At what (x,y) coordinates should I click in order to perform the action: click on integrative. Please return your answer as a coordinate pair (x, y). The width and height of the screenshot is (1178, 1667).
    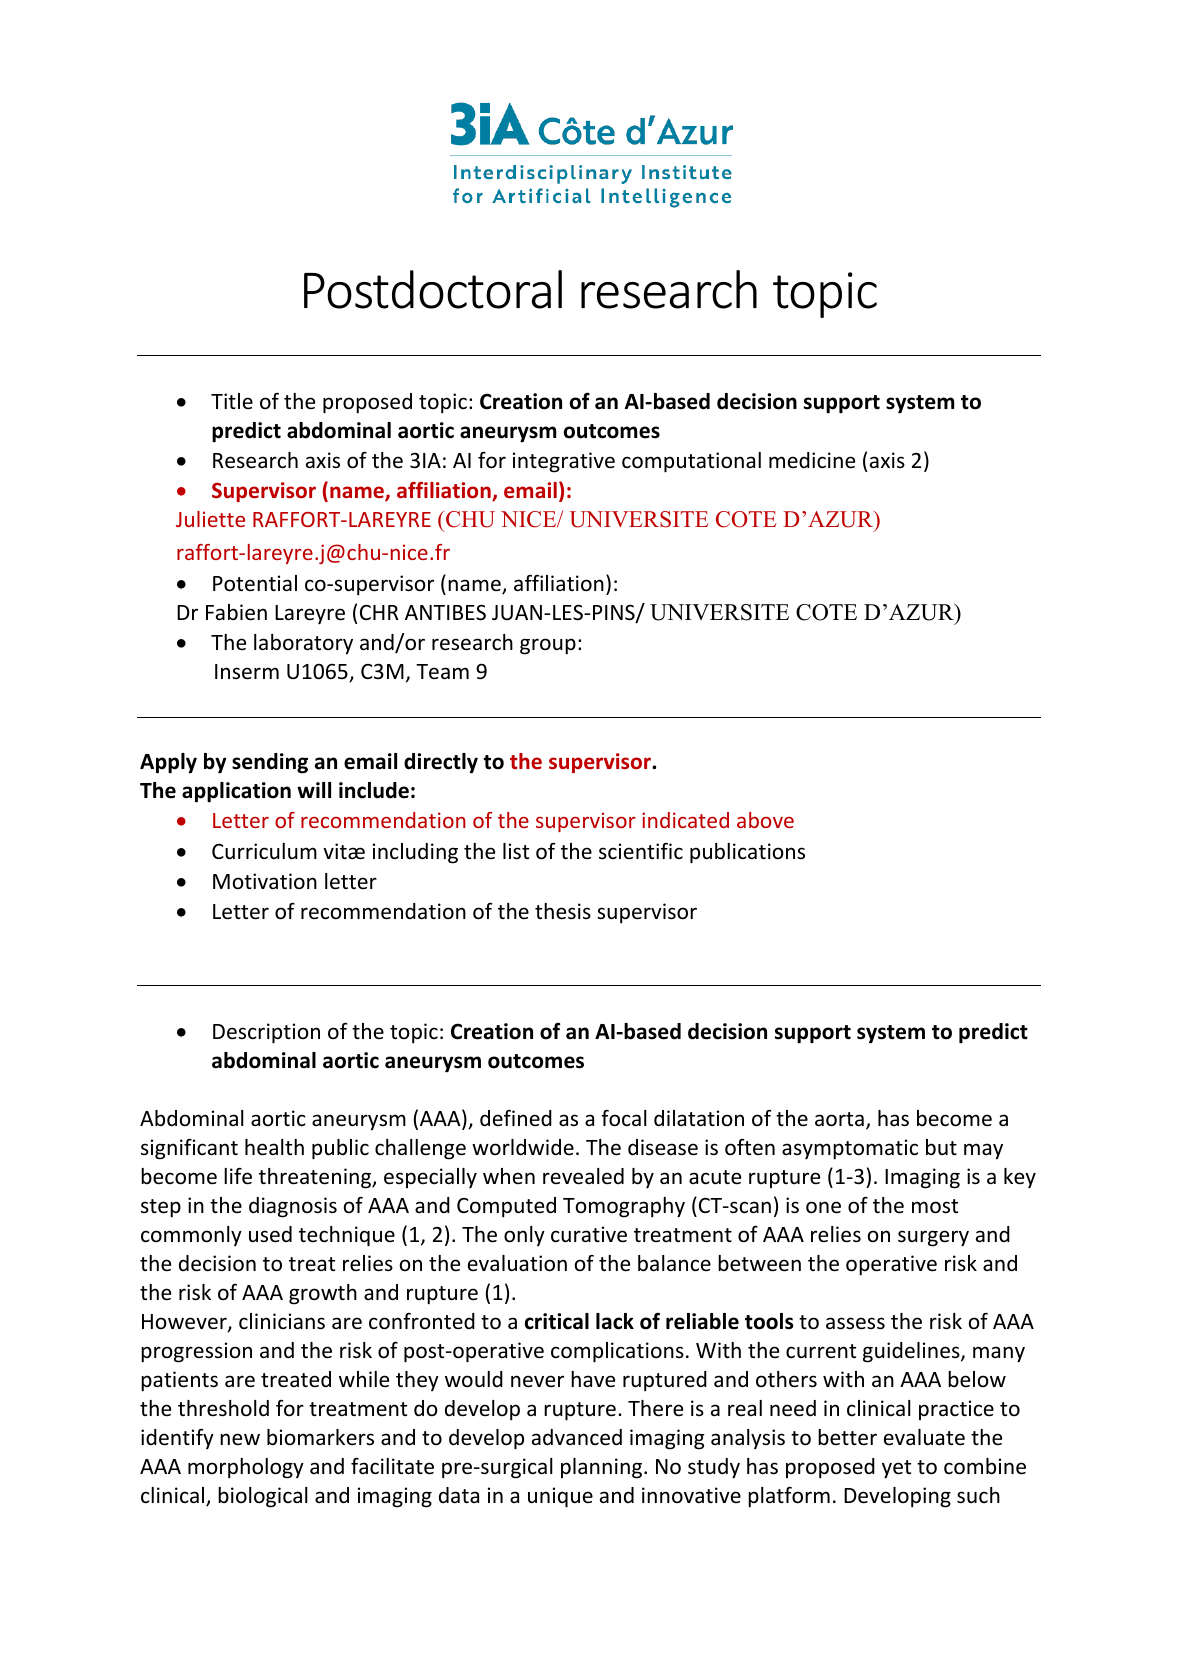
    Looking at the image, I should click on (564, 462).
